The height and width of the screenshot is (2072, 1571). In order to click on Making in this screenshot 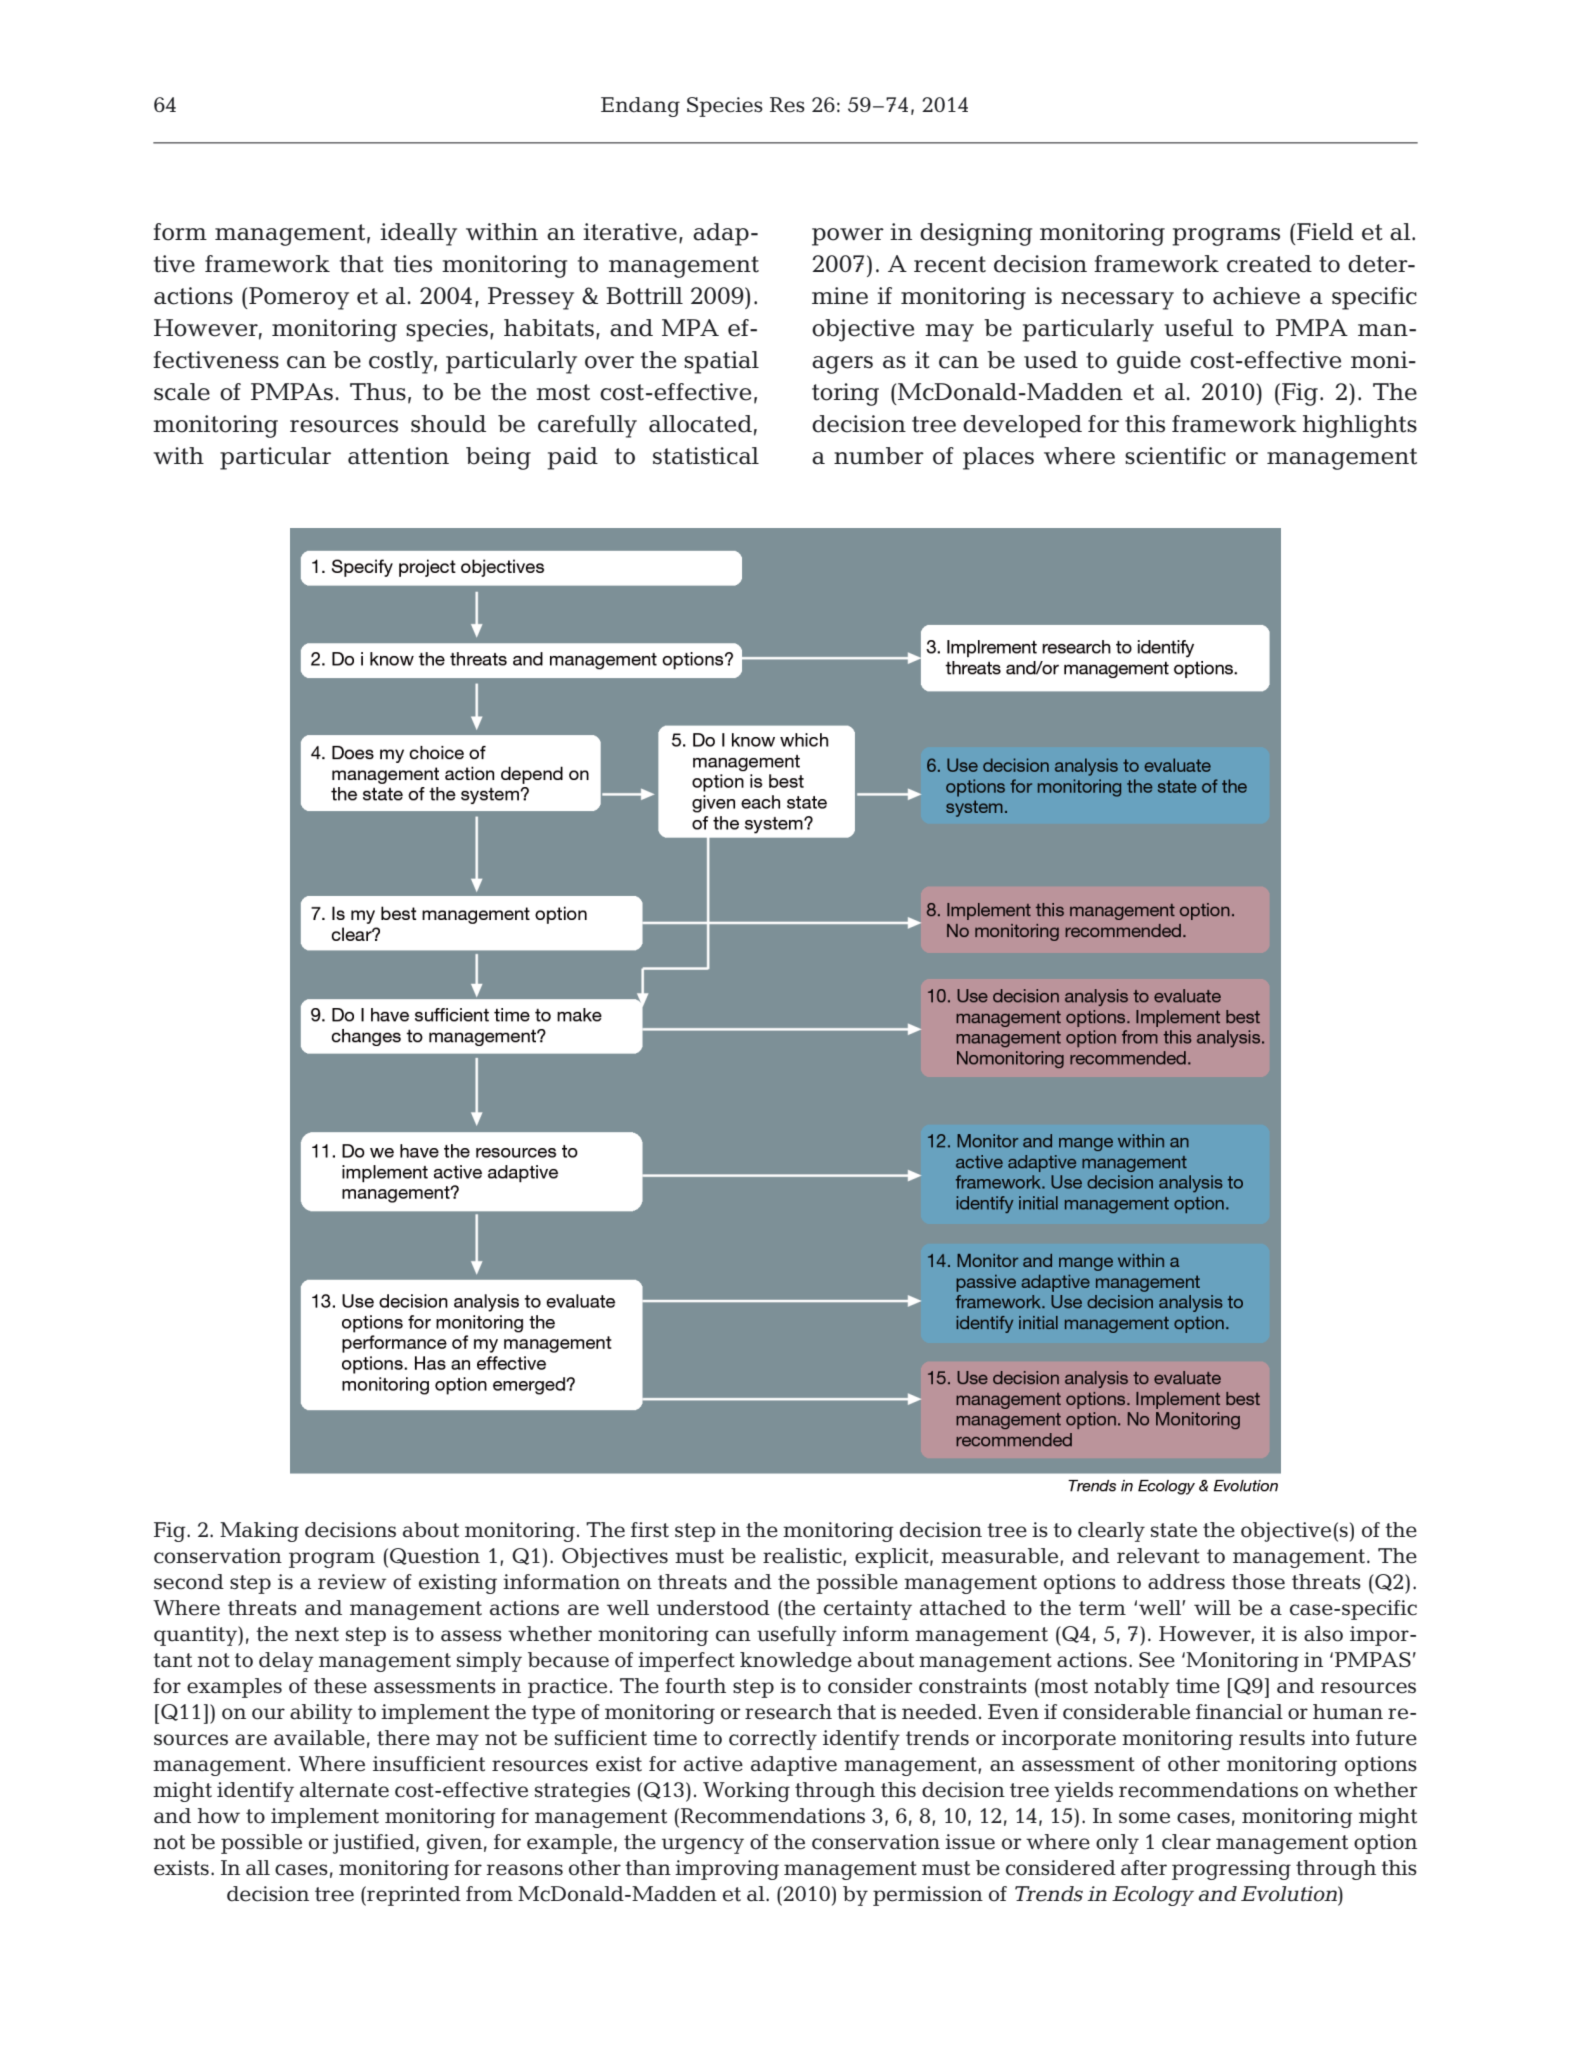, I will do `click(259, 1532)`.
